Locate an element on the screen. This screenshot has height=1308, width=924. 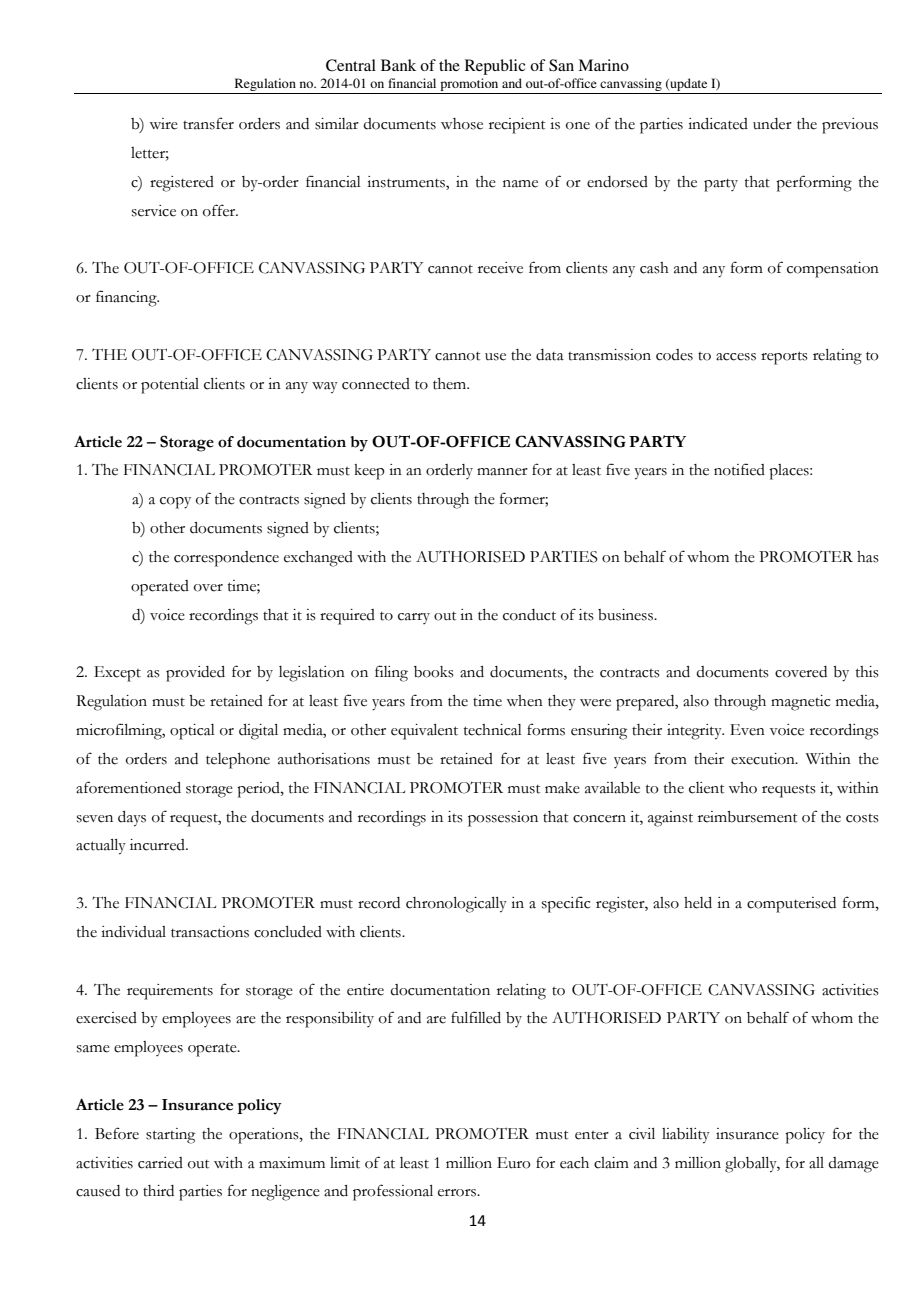
days is located at coordinates (132, 819).
